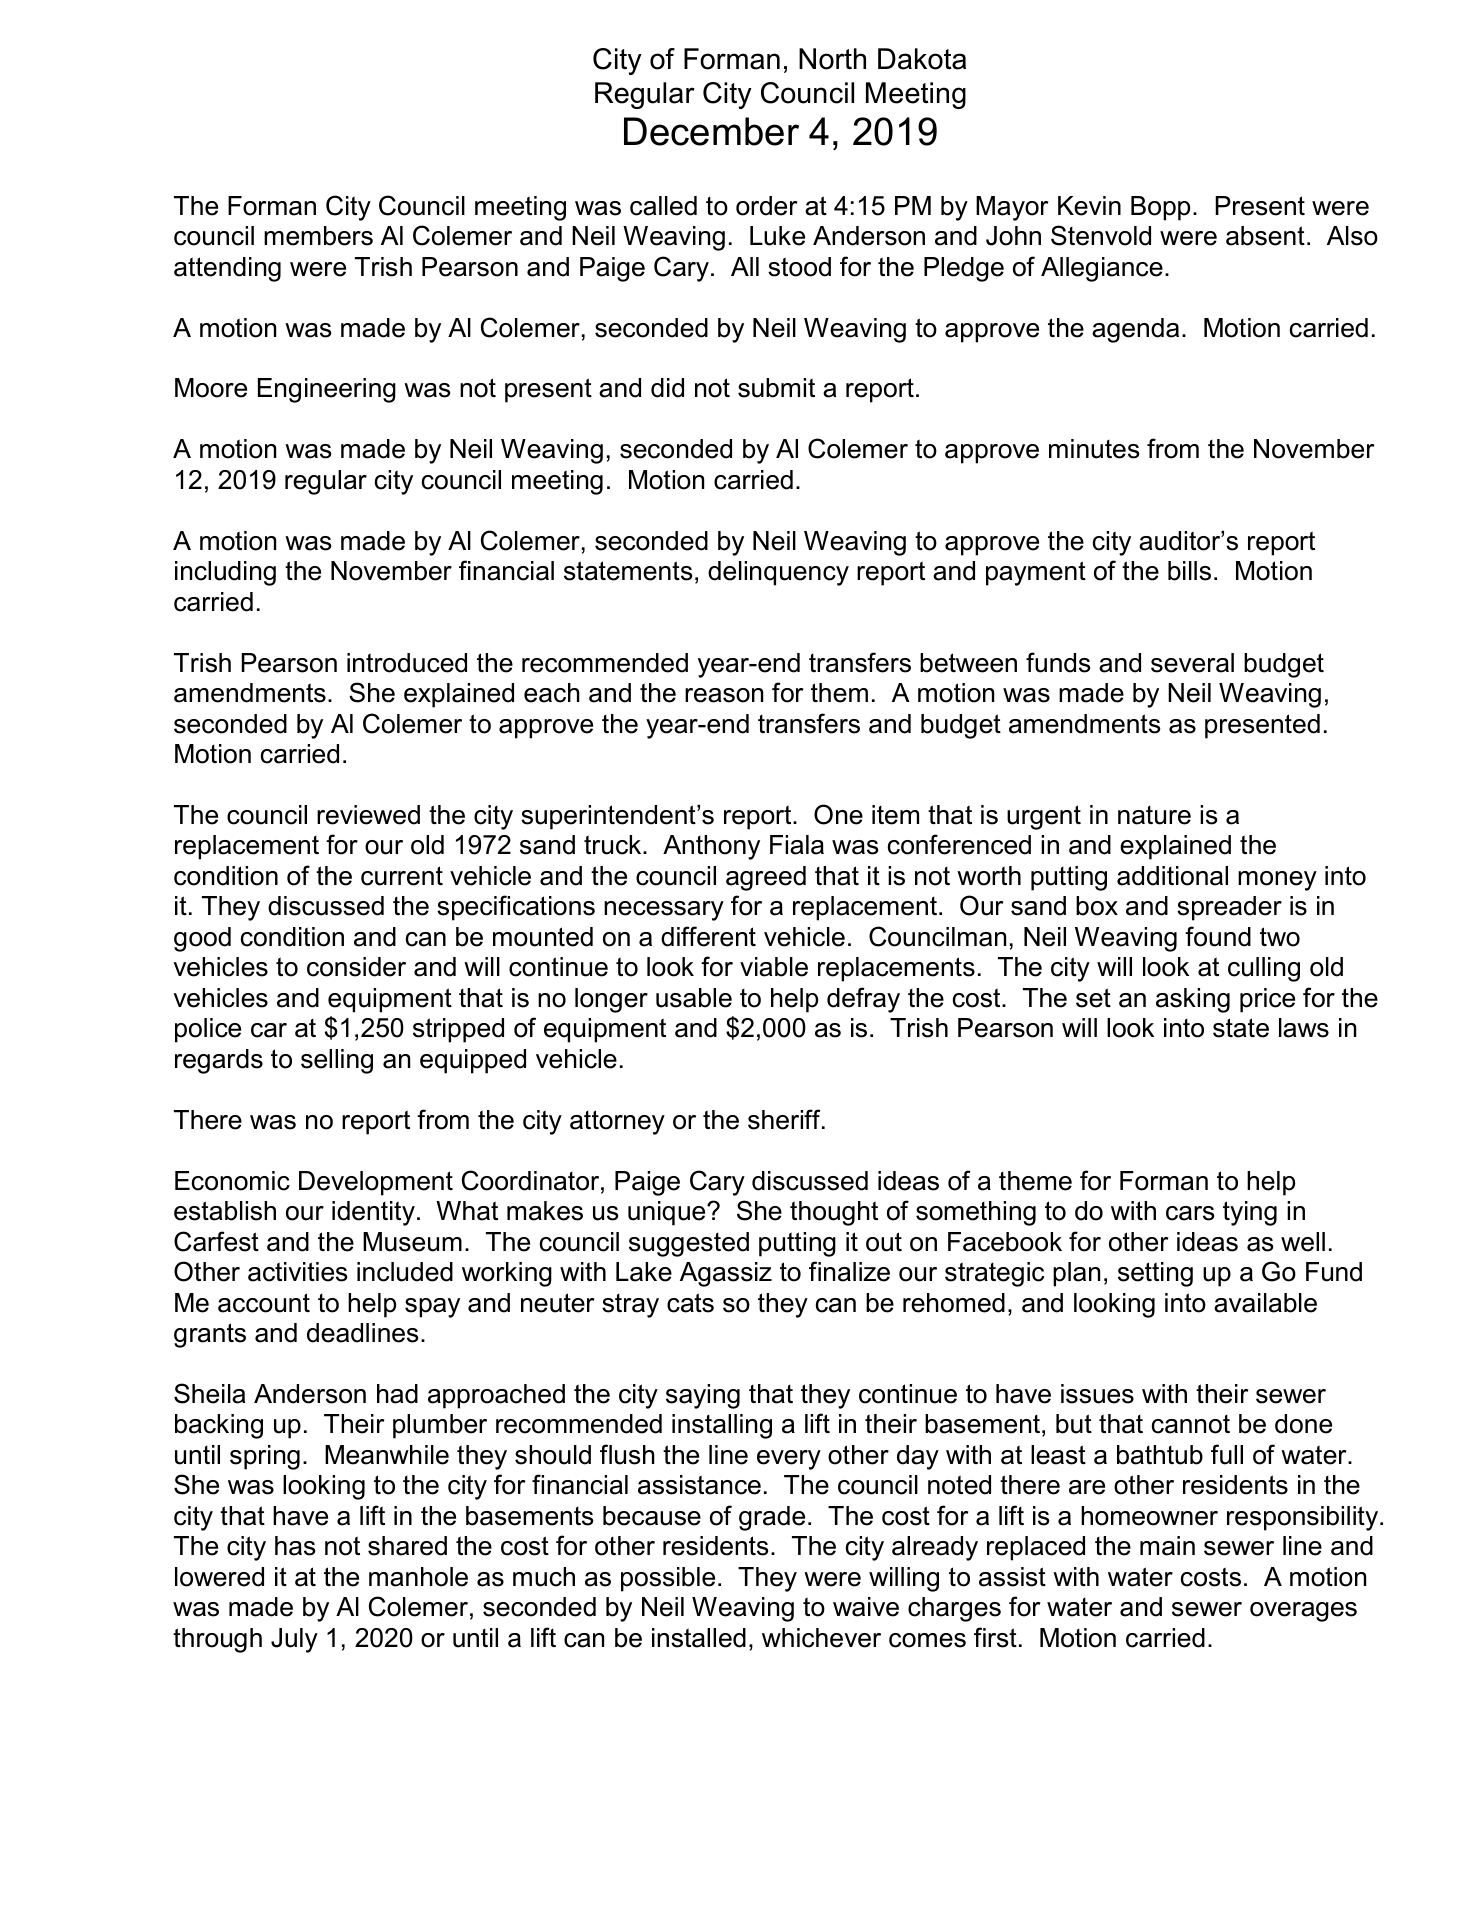 Image resolution: width=1474 pixels, height=1908 pixels. I want to click on whichever, so click(821, 1638).
